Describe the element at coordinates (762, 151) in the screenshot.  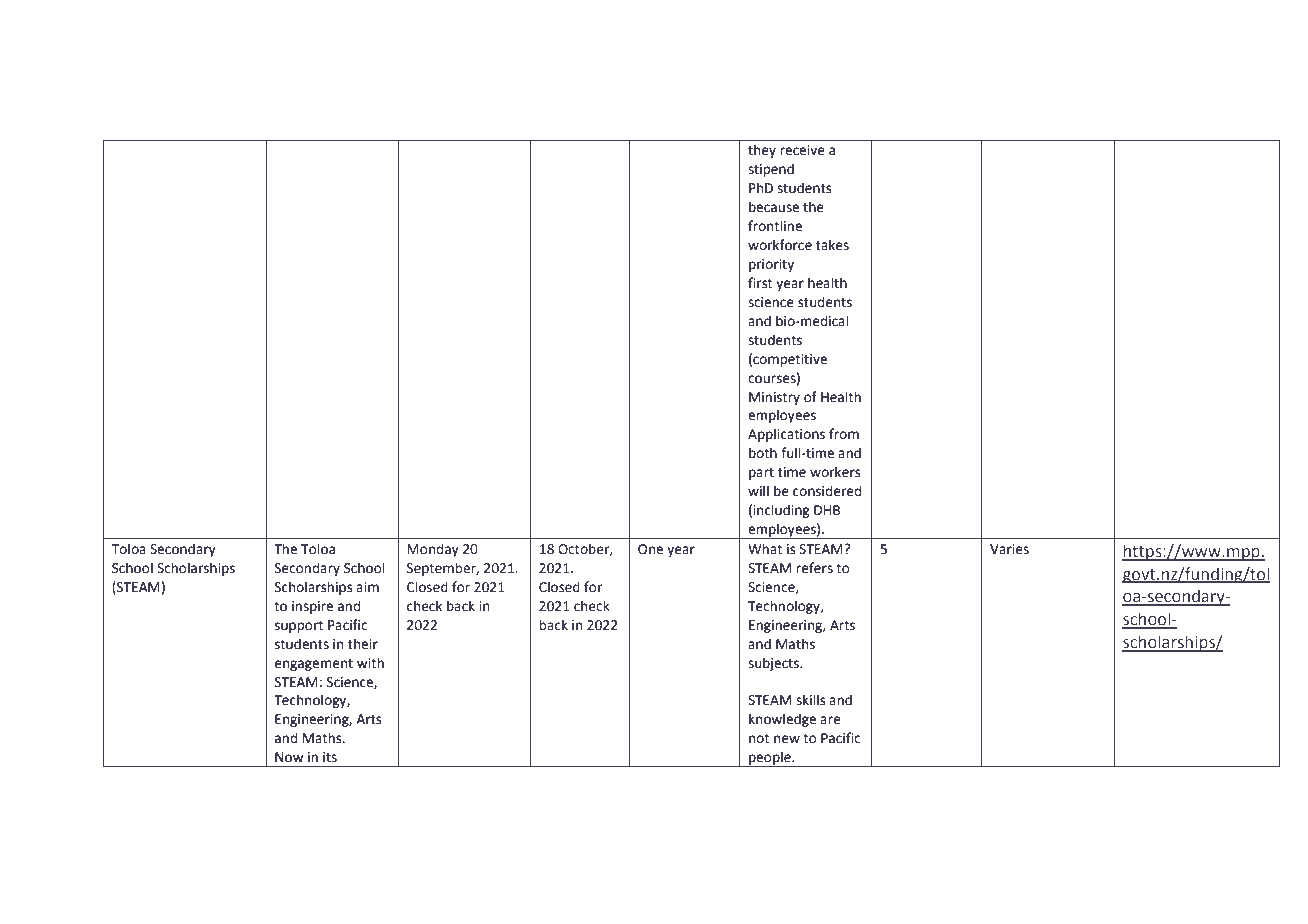
I see `they` at that location.
